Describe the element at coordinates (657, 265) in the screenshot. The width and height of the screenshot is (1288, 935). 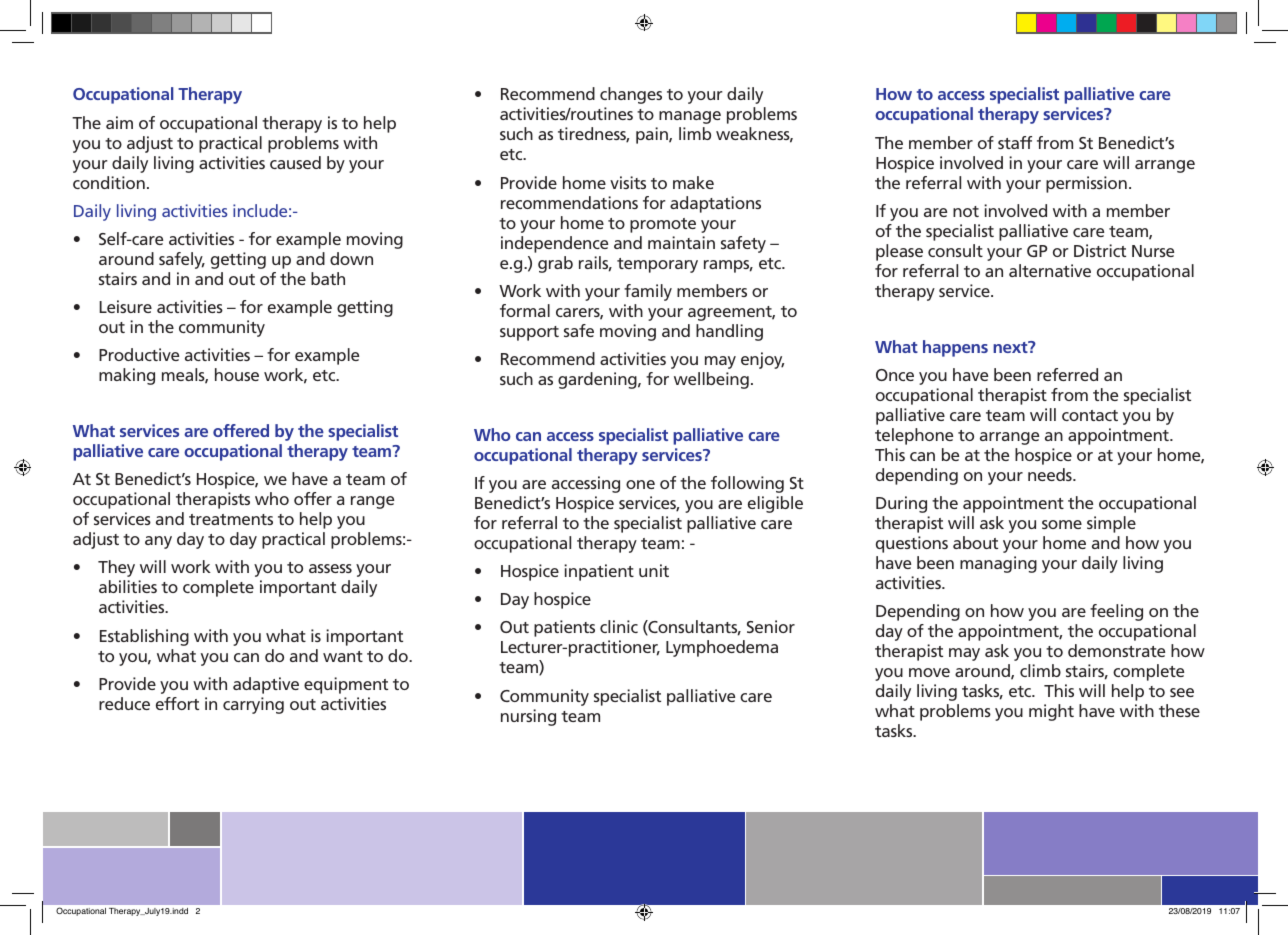
I see `temporary` at that location.
